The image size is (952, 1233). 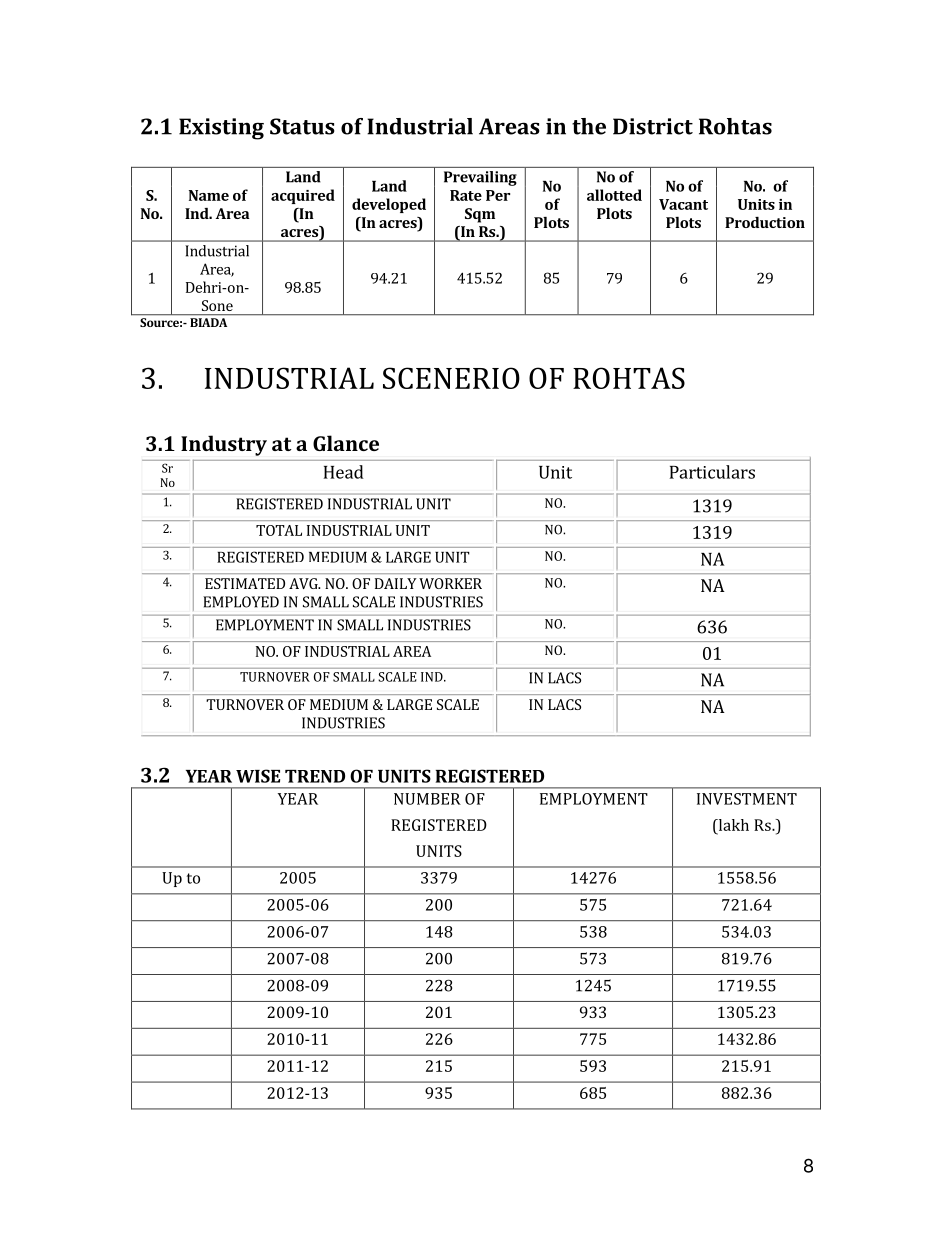 What do you see at coordinates (712, 472) in the screenshot?
I see `Particulars` at bounding box center [712, 472].
